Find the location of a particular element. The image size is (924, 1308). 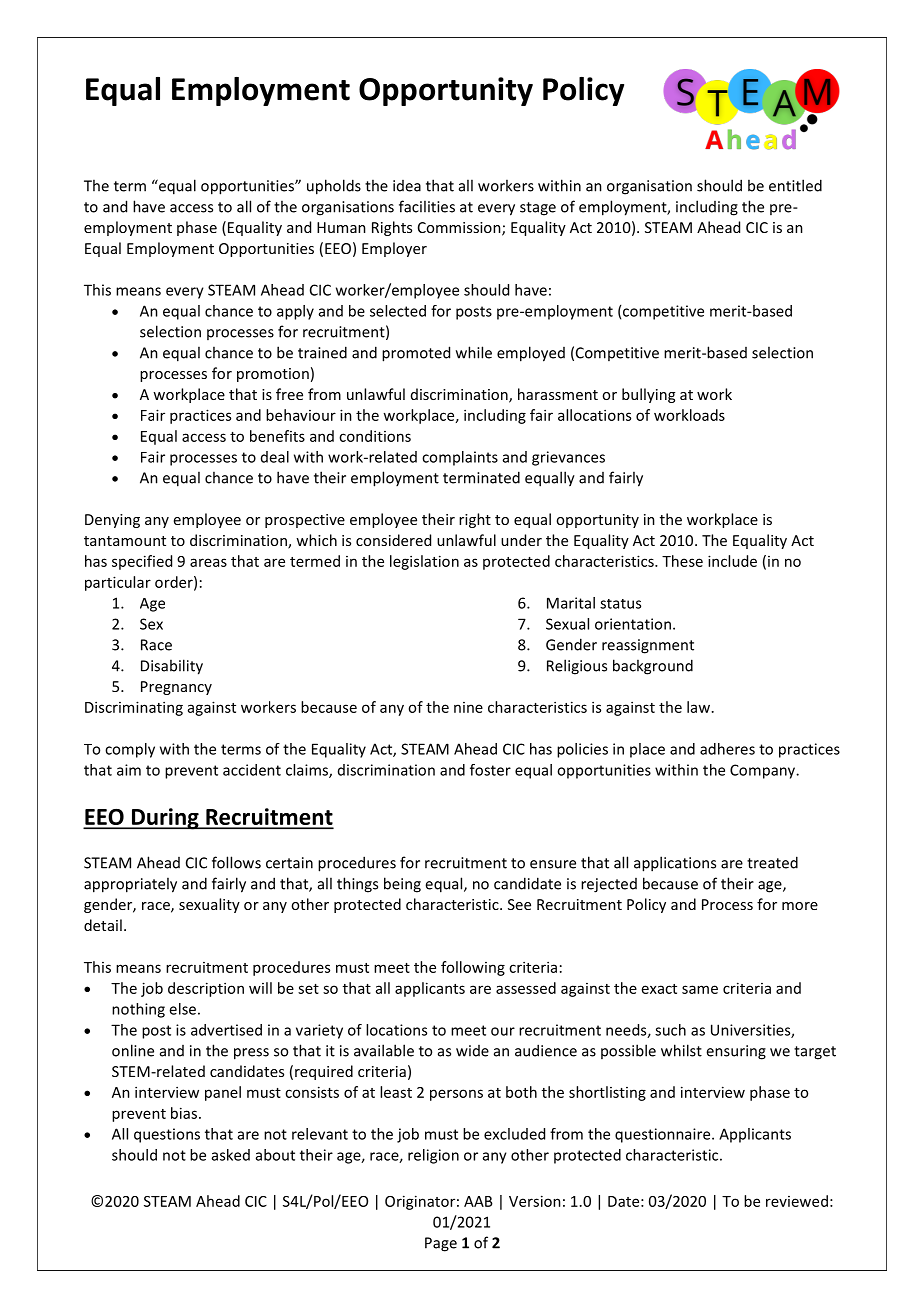

asked is located at coordinates (231, 1155).
